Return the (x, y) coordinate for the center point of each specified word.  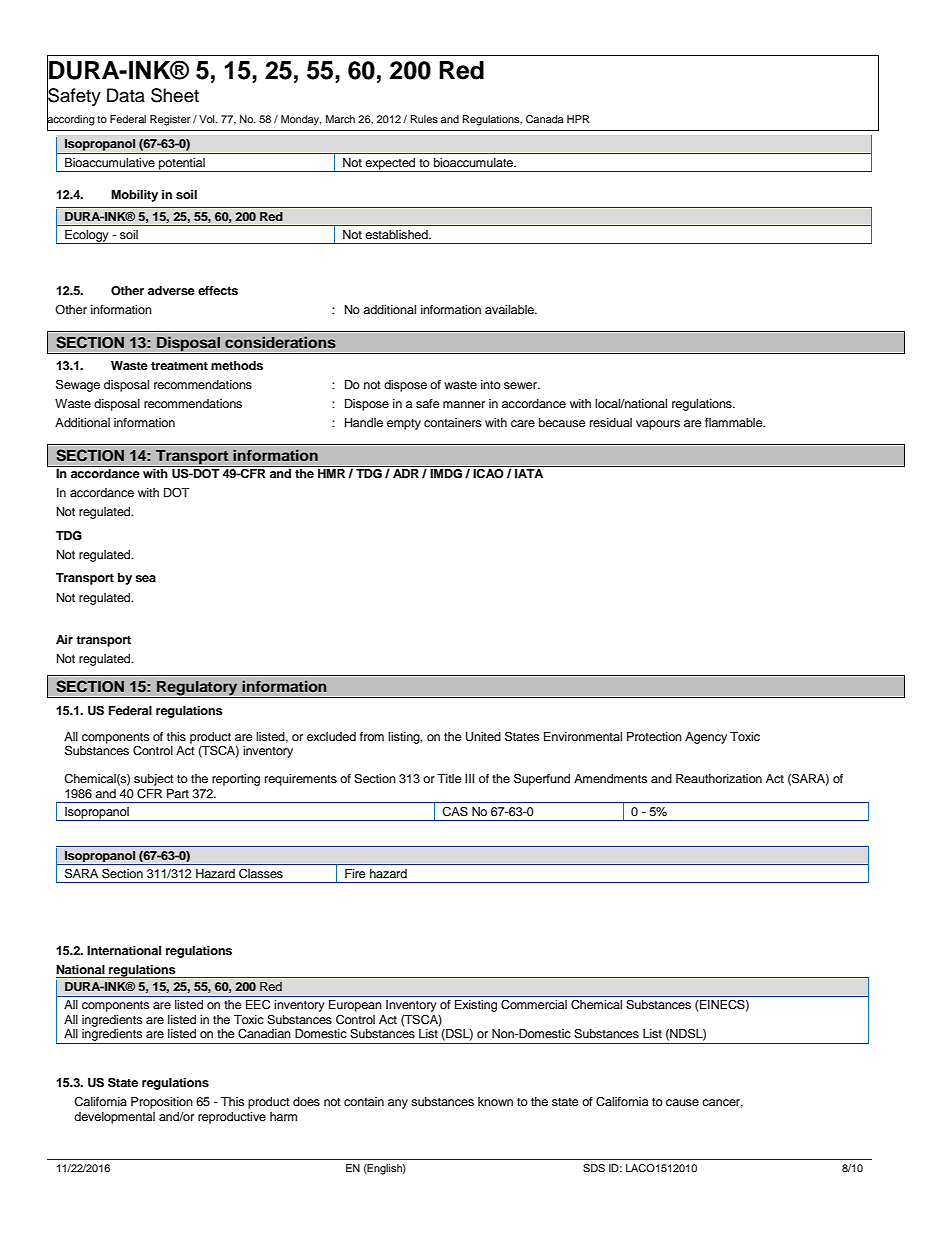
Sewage (78, 385)
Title (449, 778)
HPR (578, 119)
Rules (424, 119)
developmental (114, 1118)
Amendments (611, 778)
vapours (658, 425)
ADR (406, 473)
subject (154, 780)
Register (170, 120)
